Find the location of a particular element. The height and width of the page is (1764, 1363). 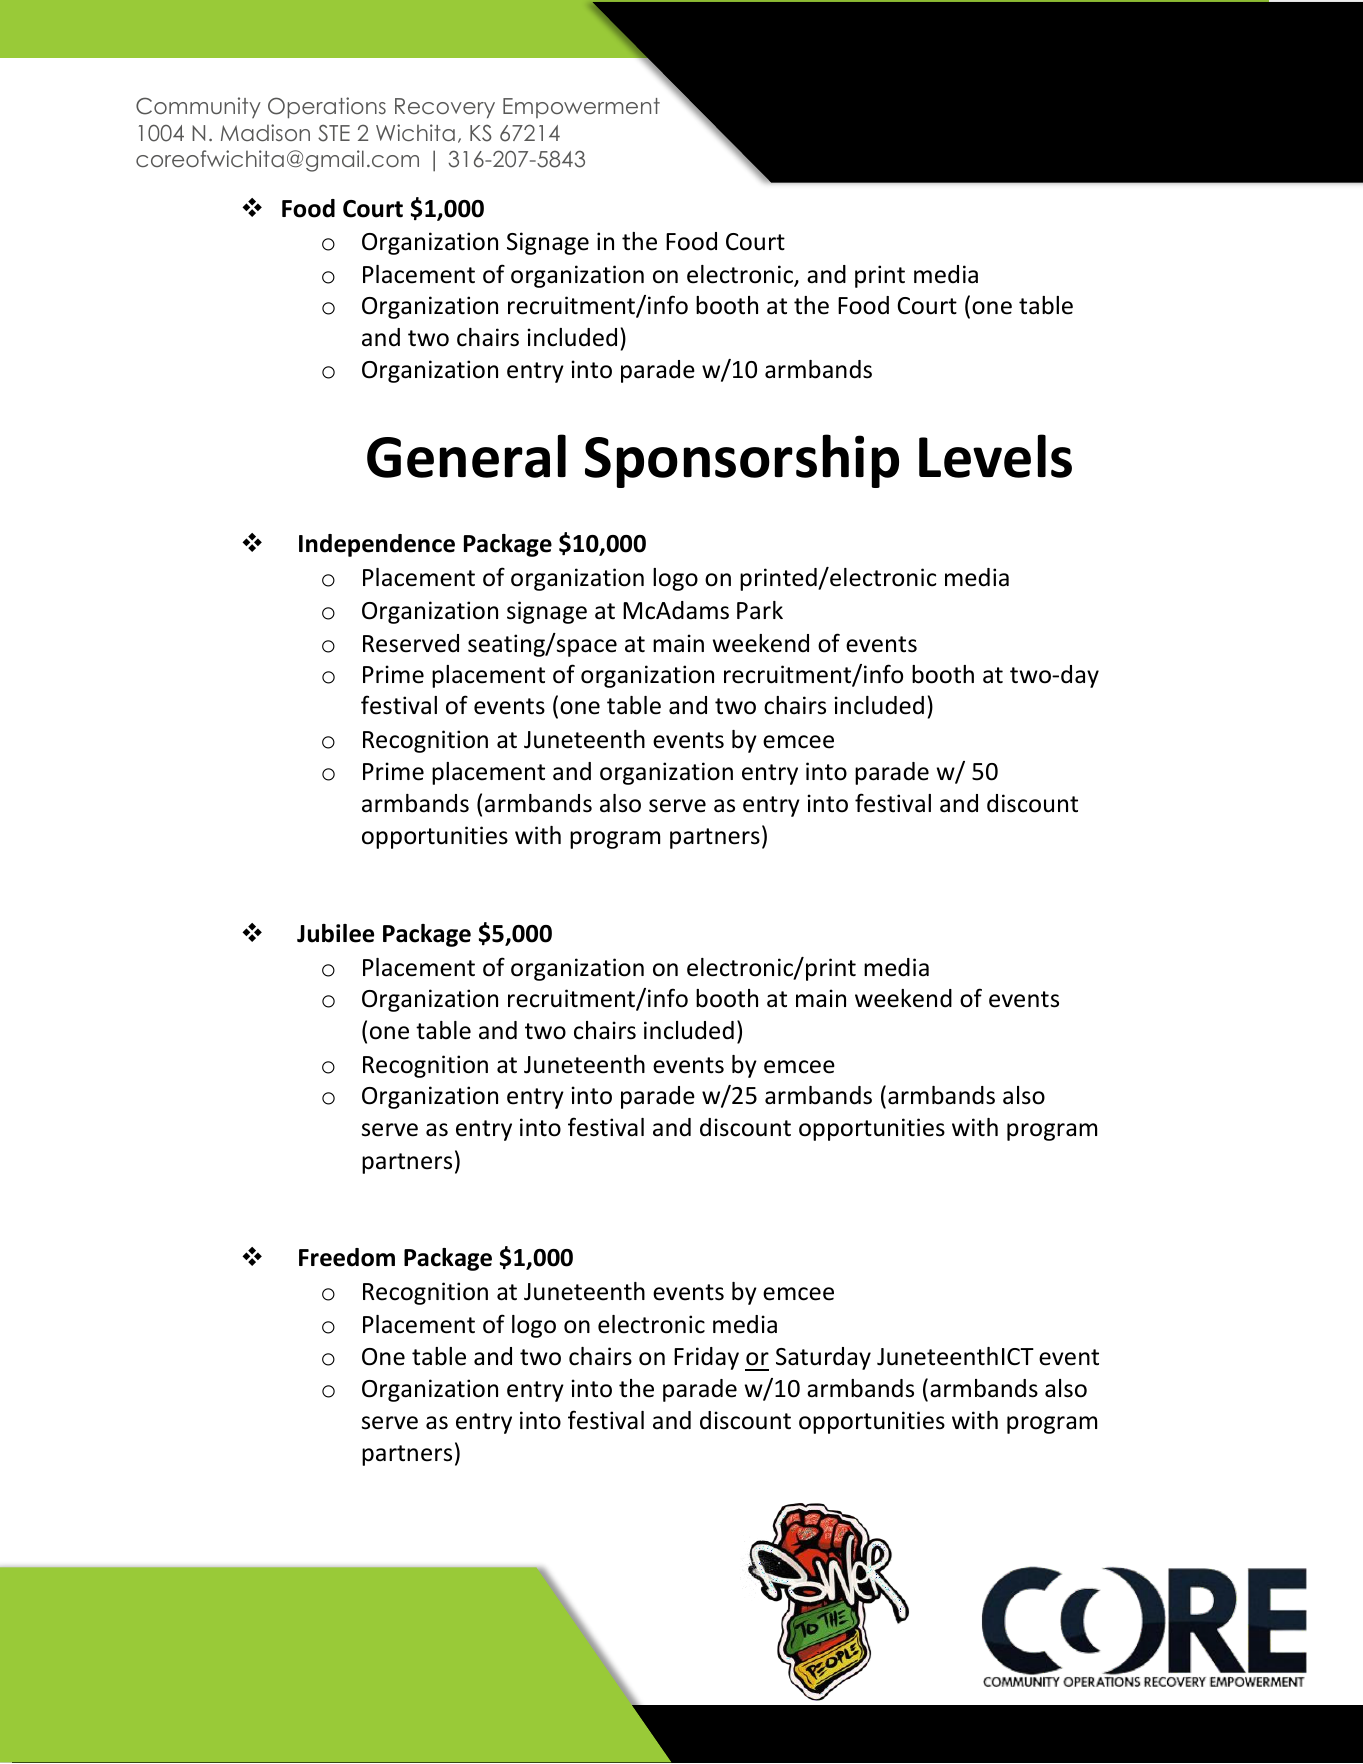

Jubilee is located at coordinates (335, 933).
